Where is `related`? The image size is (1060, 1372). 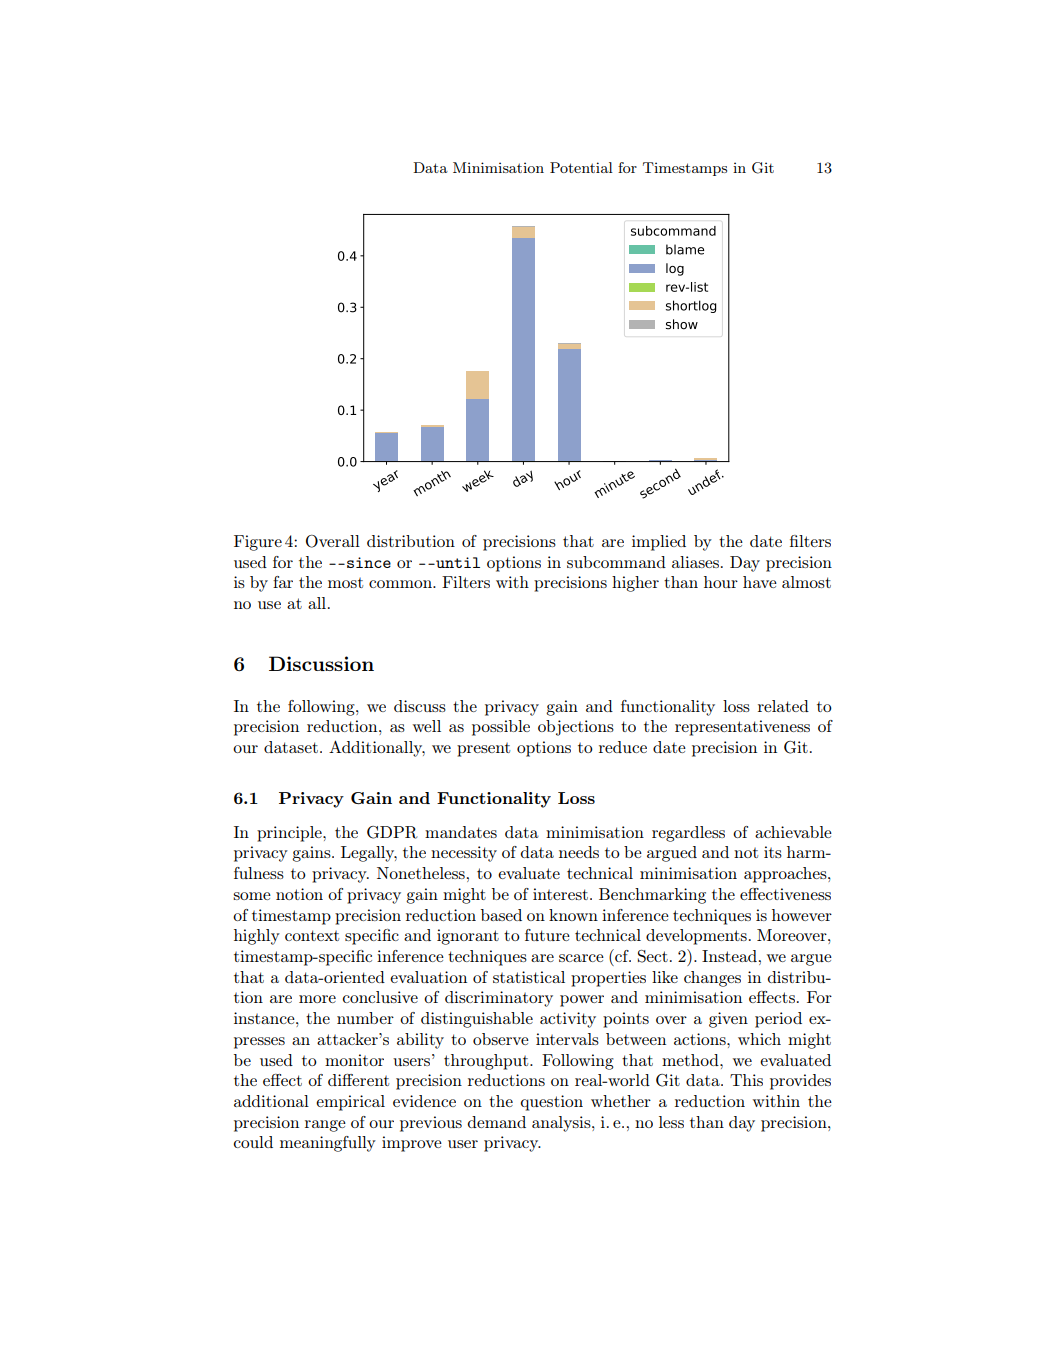
related is located at coordinates (783, 706).
